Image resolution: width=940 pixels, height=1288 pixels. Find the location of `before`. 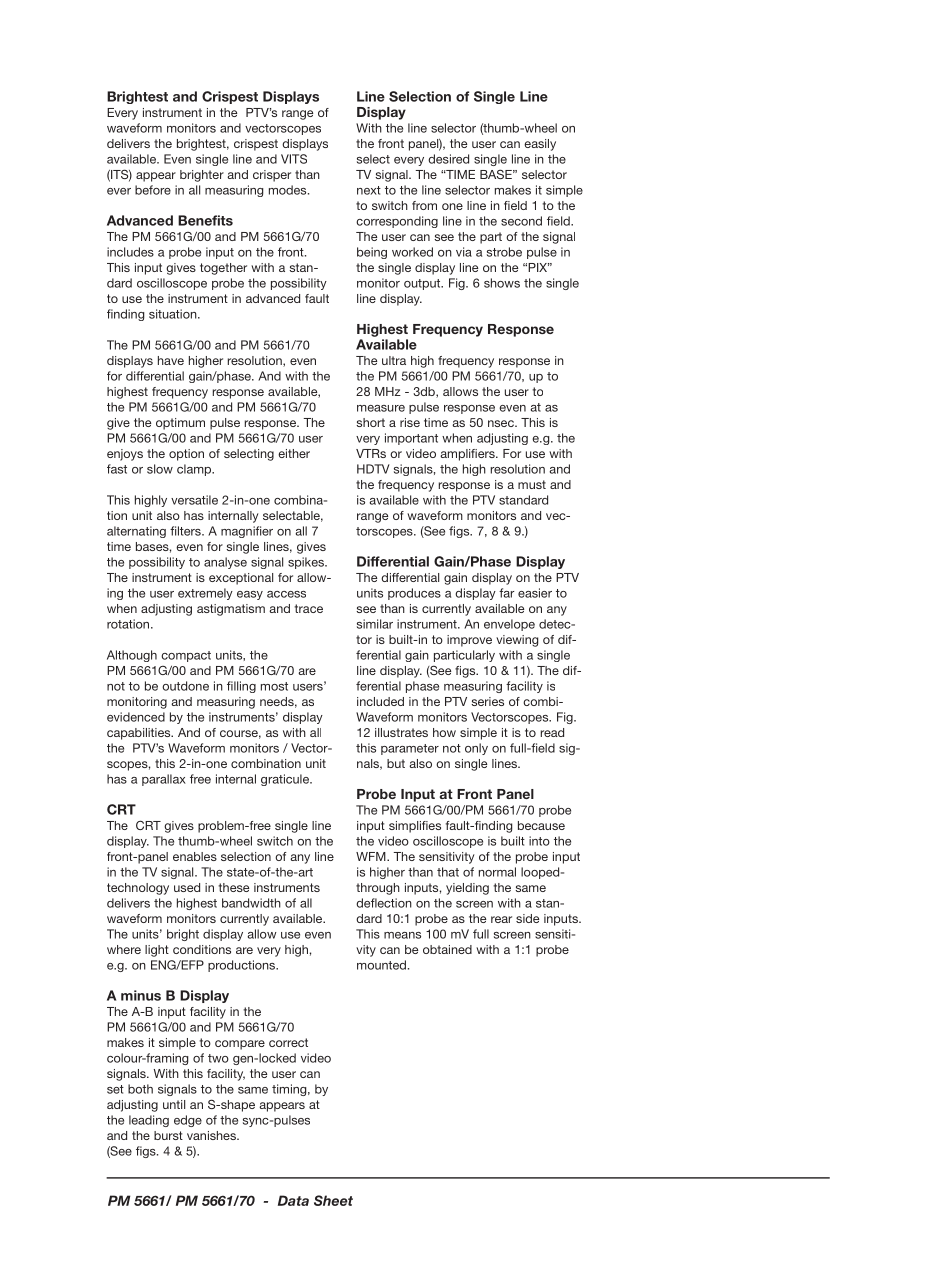

before is located at coordinates (153, 190).
